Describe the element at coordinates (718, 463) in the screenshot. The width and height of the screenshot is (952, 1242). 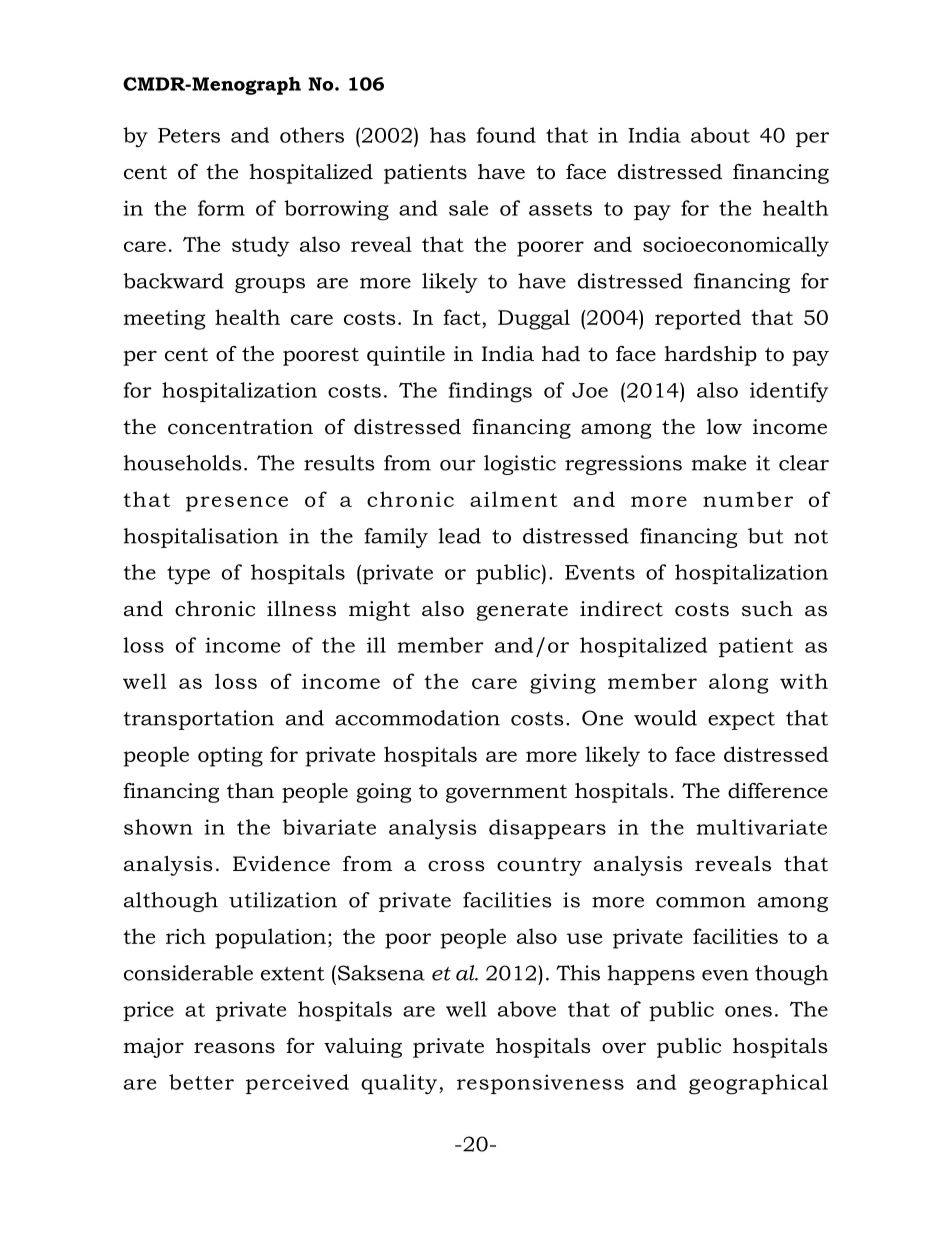
I see `make` at that location.
